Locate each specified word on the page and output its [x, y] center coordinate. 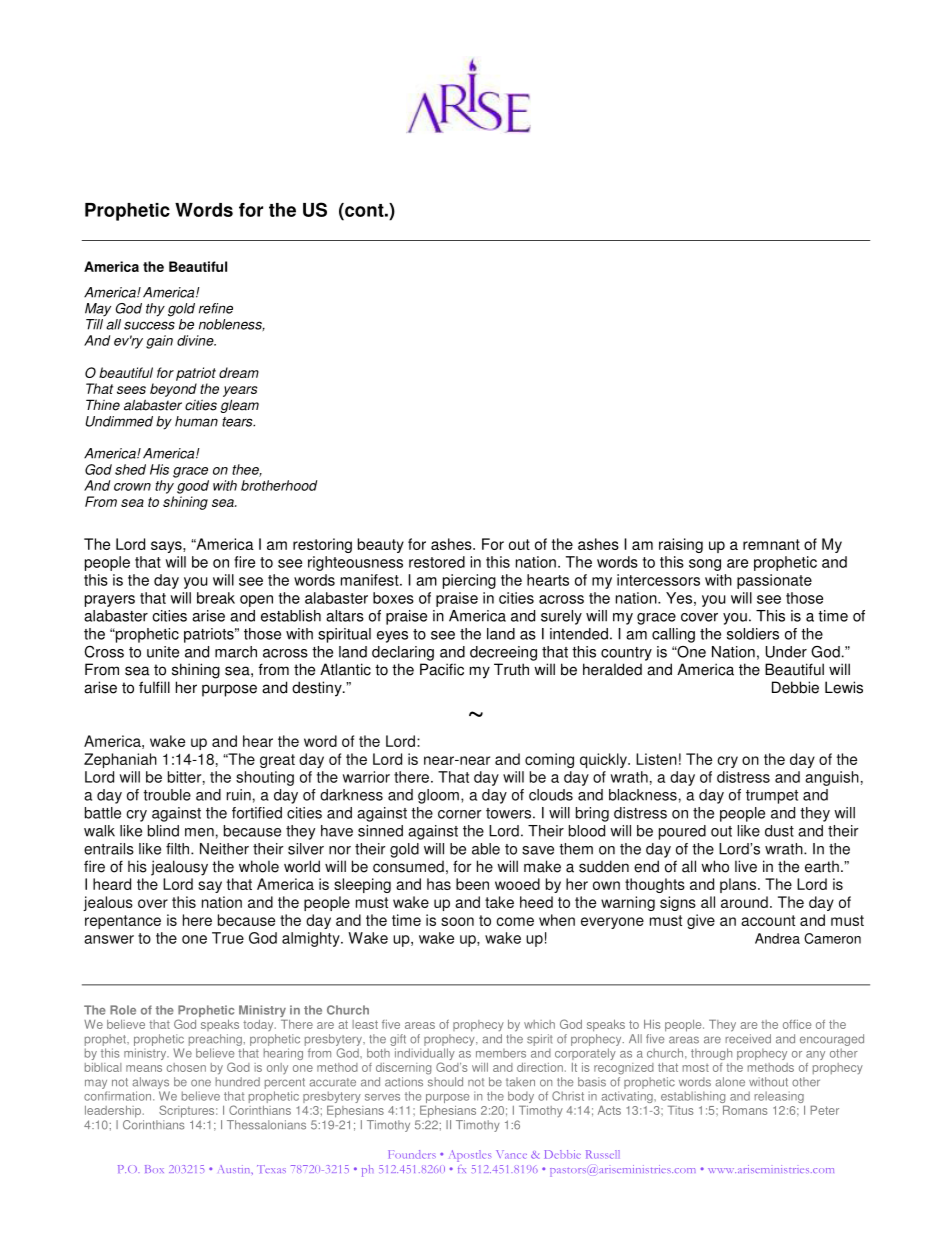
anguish [832, 778]
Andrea [777, 938]
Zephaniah [120, 760]
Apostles [470, 1156]
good [193, 487]
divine [196, 340]
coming [549, 760]
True [228, 938]
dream [239, 372]
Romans [745, 1110]
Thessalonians [266, 1125]
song [705, 565]
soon [457, 921]
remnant [771, 544]
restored [437, 562]
